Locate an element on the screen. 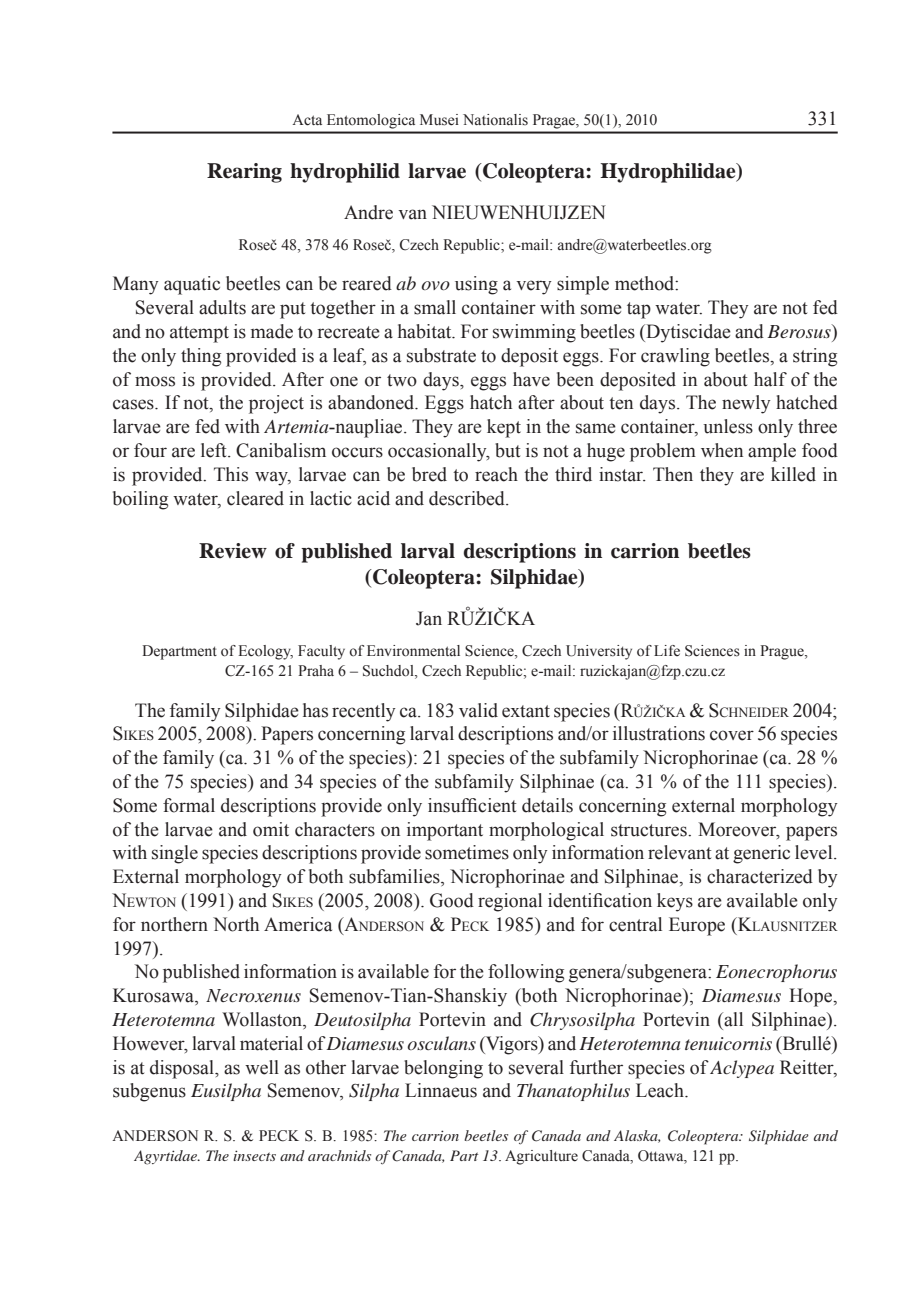  substrate is located at coordinates (441, 355).
